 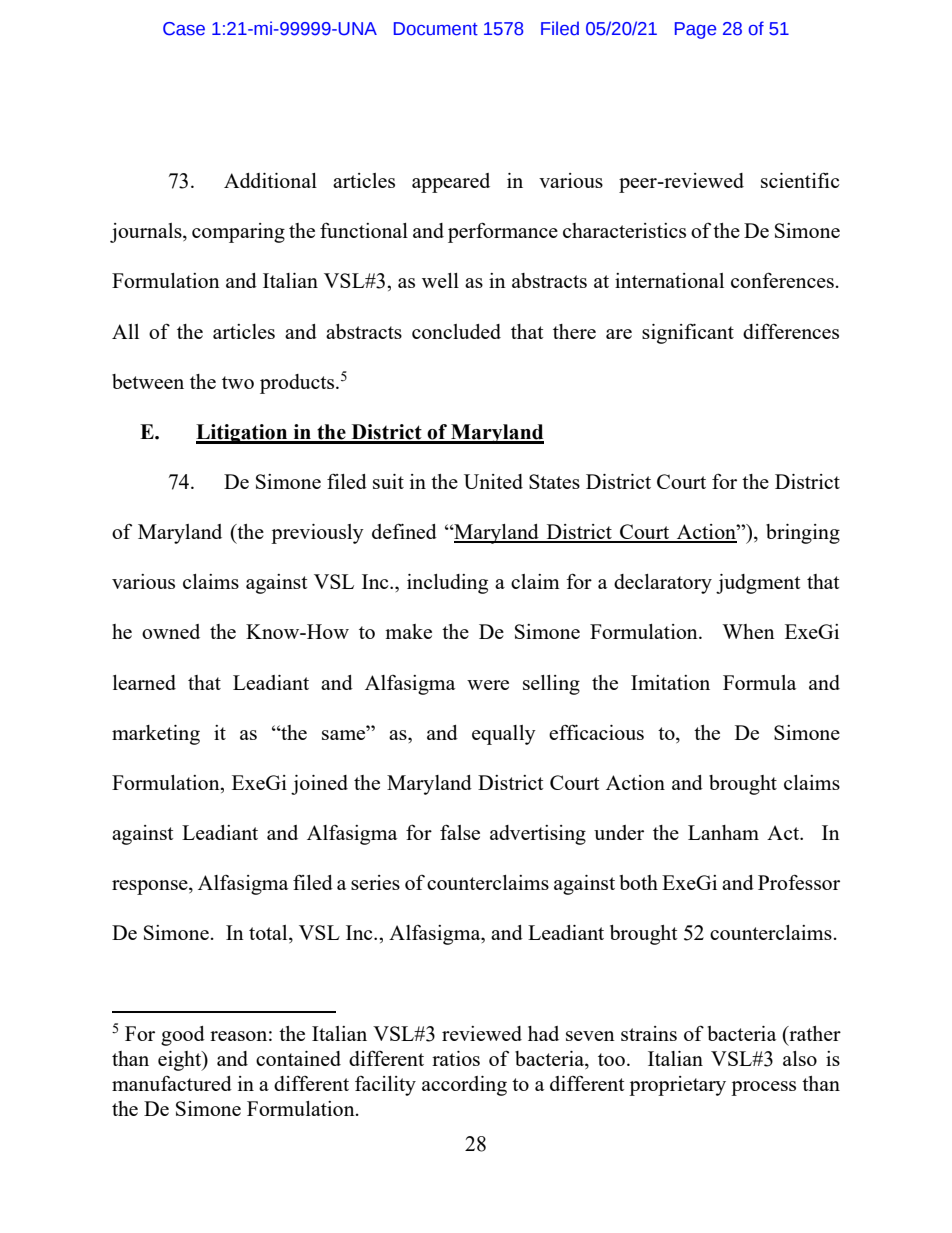 I want to click on process, so click(x=763, y=1088).
